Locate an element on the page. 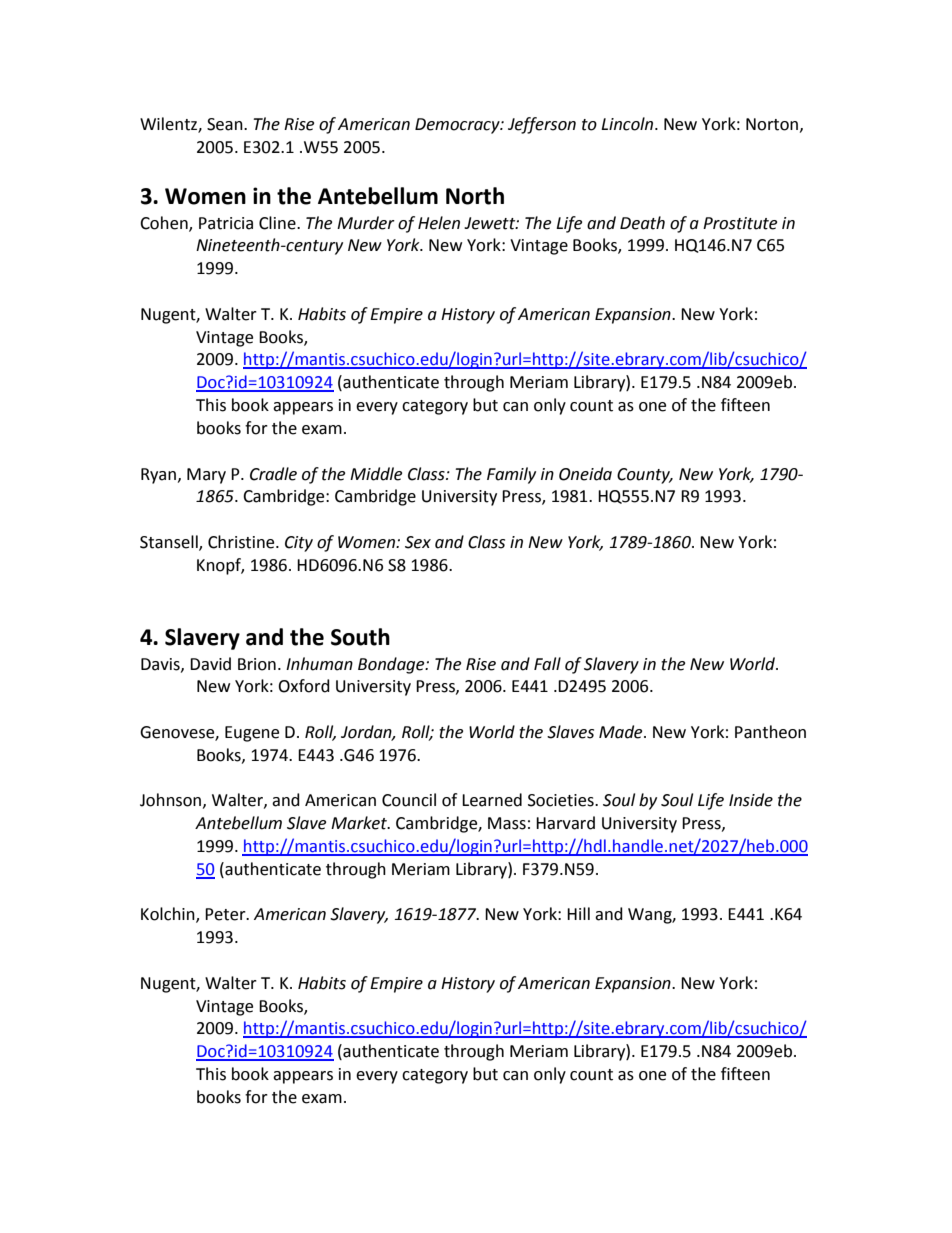  Sean is located at coordinates (226, 124).
